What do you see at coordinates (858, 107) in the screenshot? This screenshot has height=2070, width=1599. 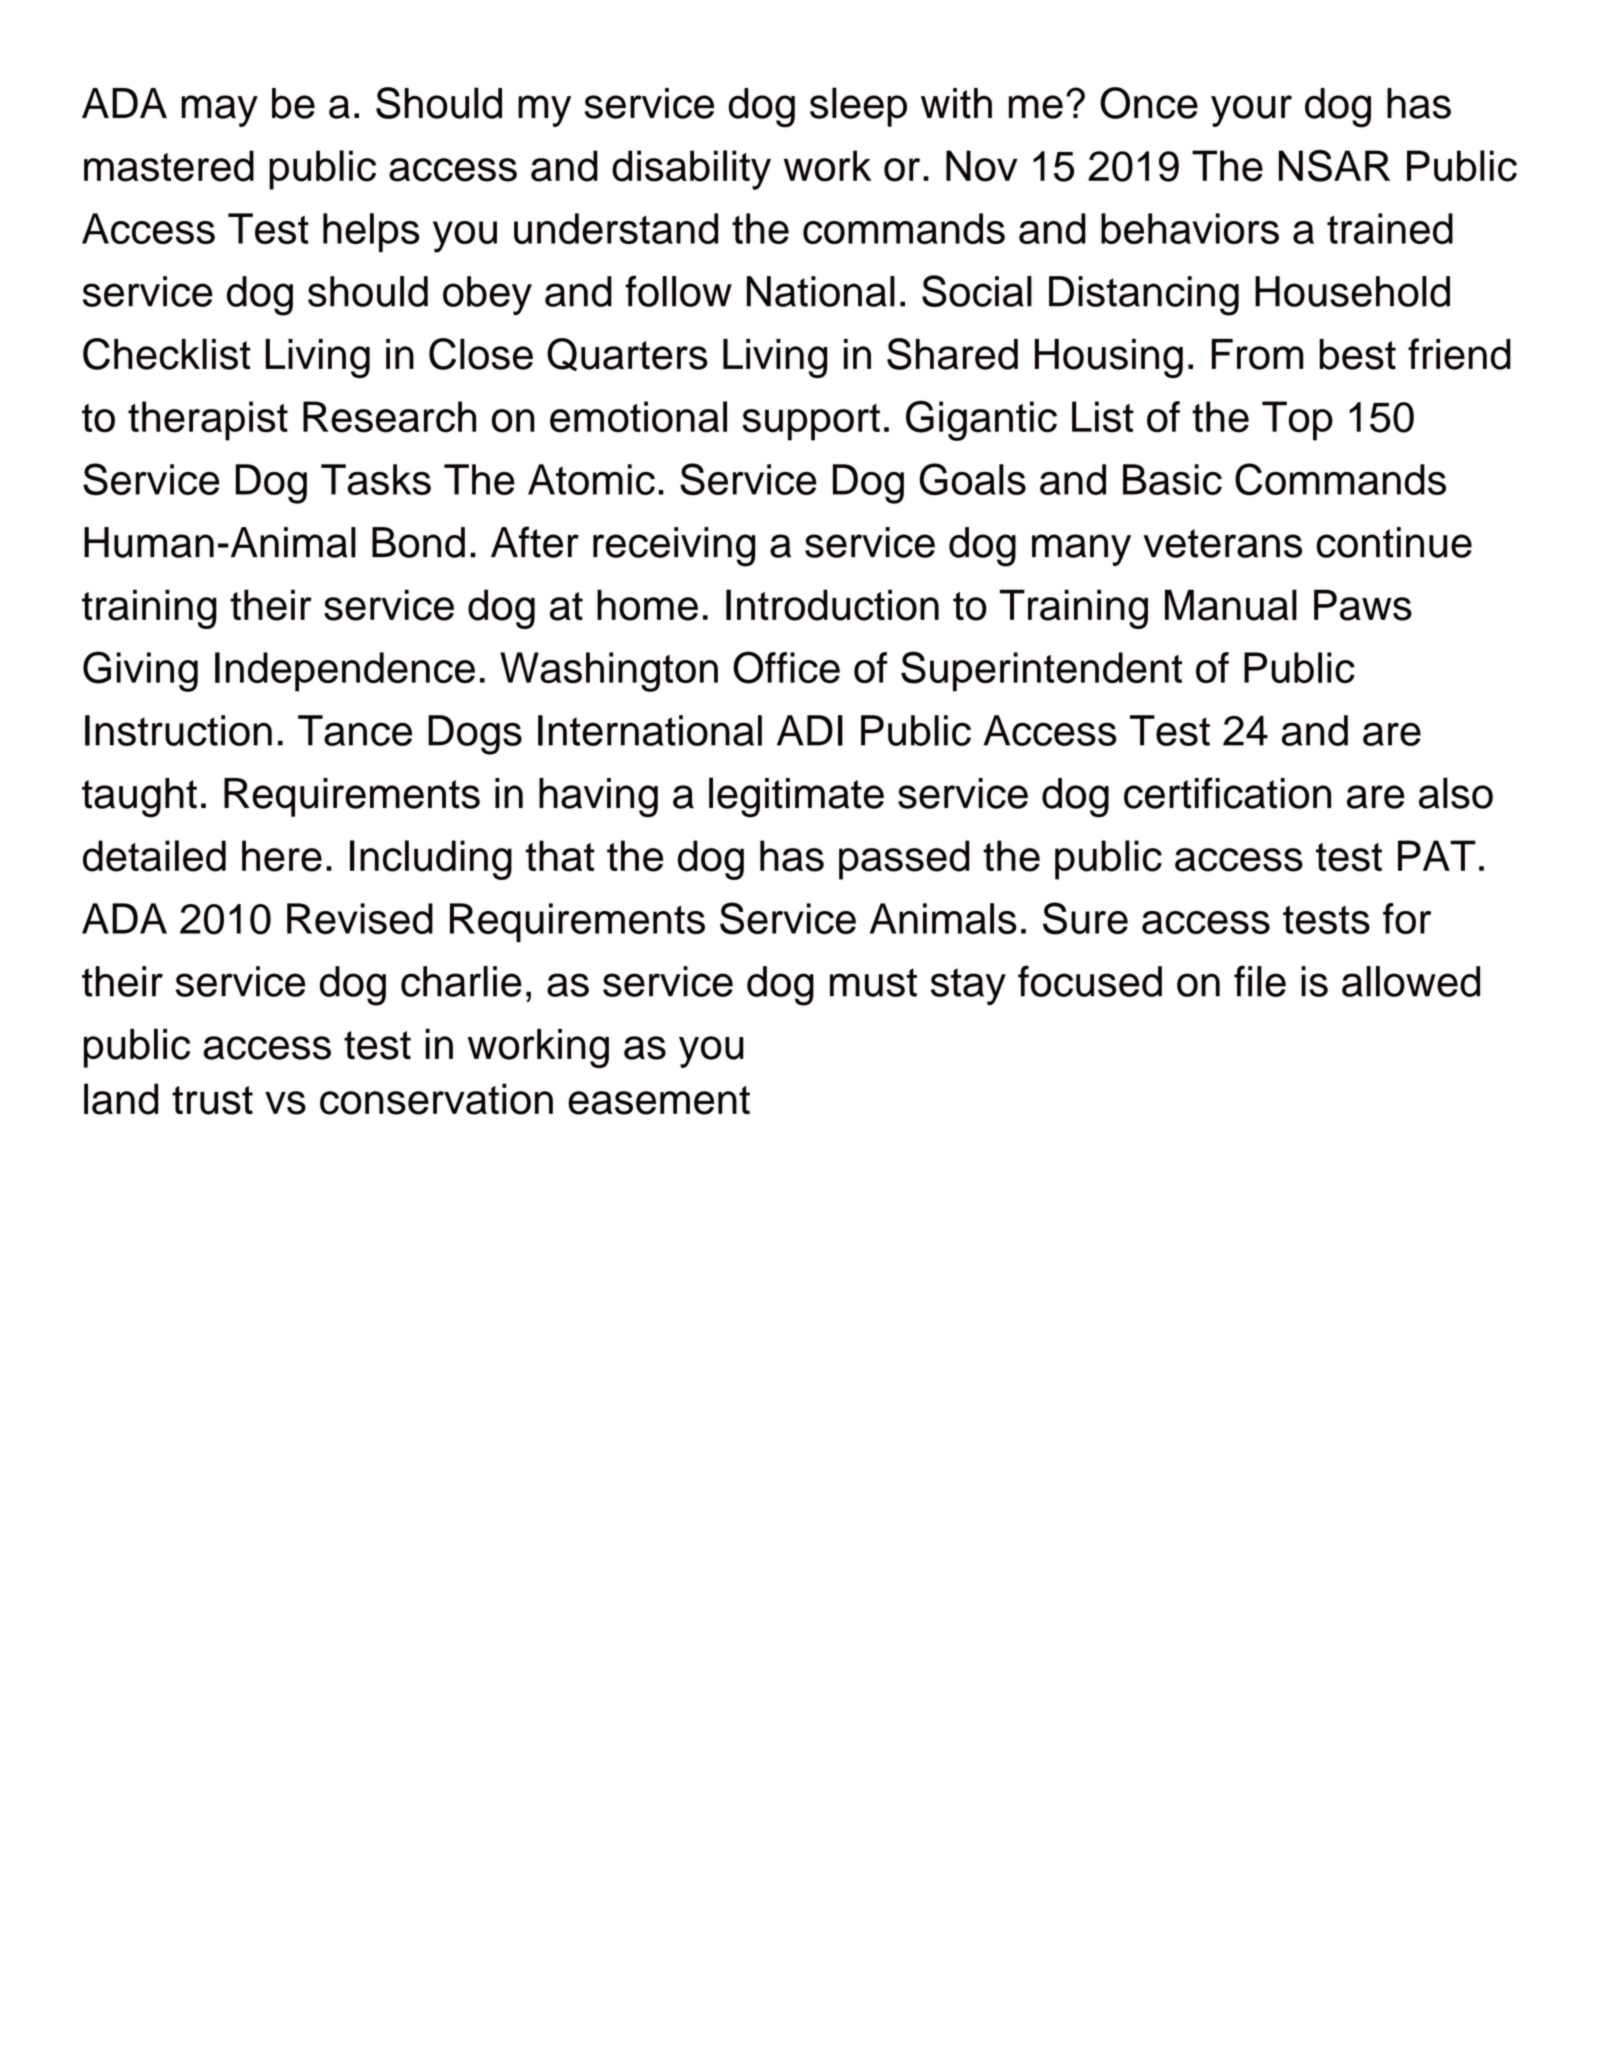 I see `sleep` at bounding box center [858, 107].
